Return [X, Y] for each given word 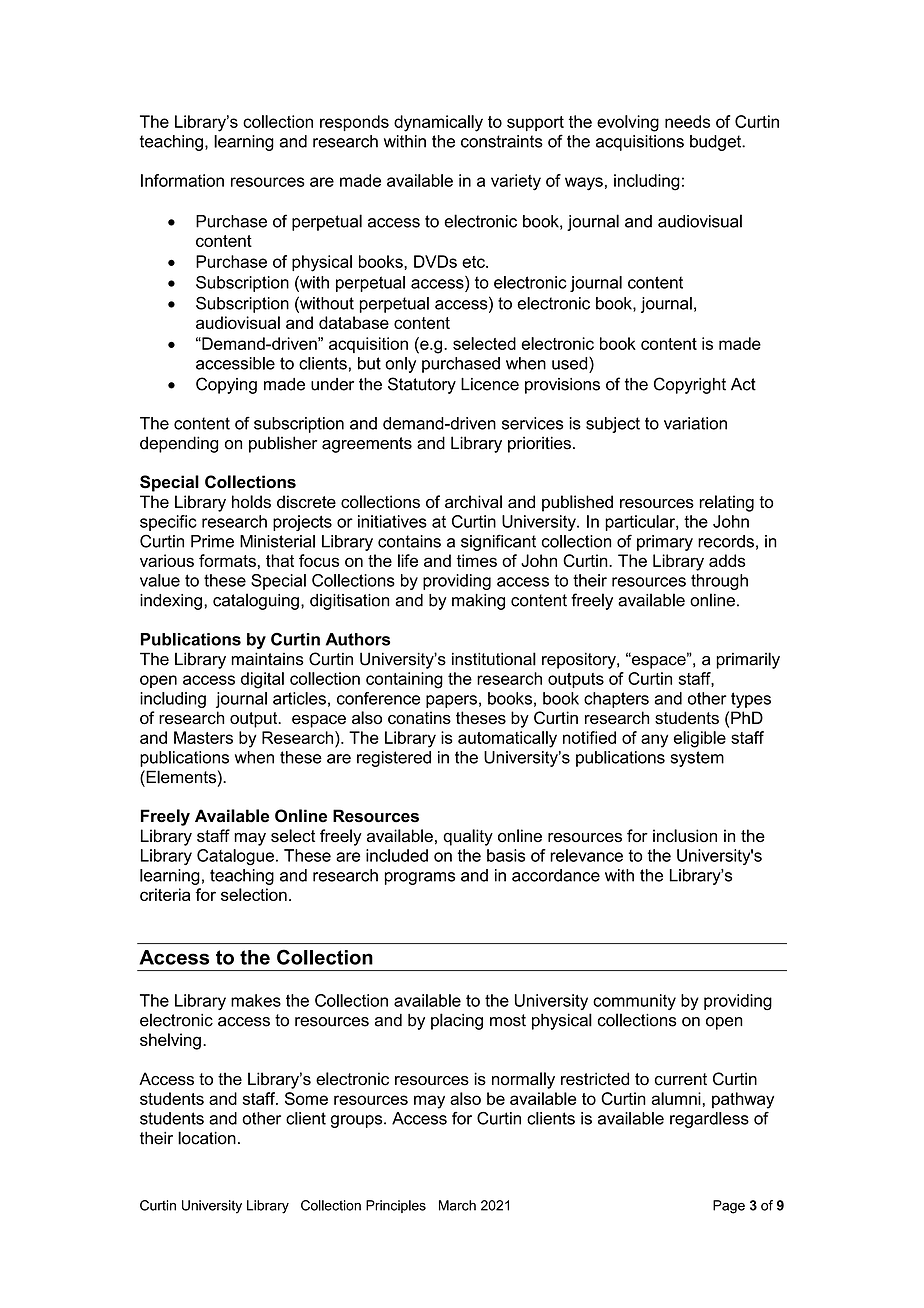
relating [726, 503]
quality [468, 837]
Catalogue [235, 857]
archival [473, 501]
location [207, 1138]
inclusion [685, 836]
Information [182, 180]
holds [251, 501]
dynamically [438, 123]
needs [687, 121]
